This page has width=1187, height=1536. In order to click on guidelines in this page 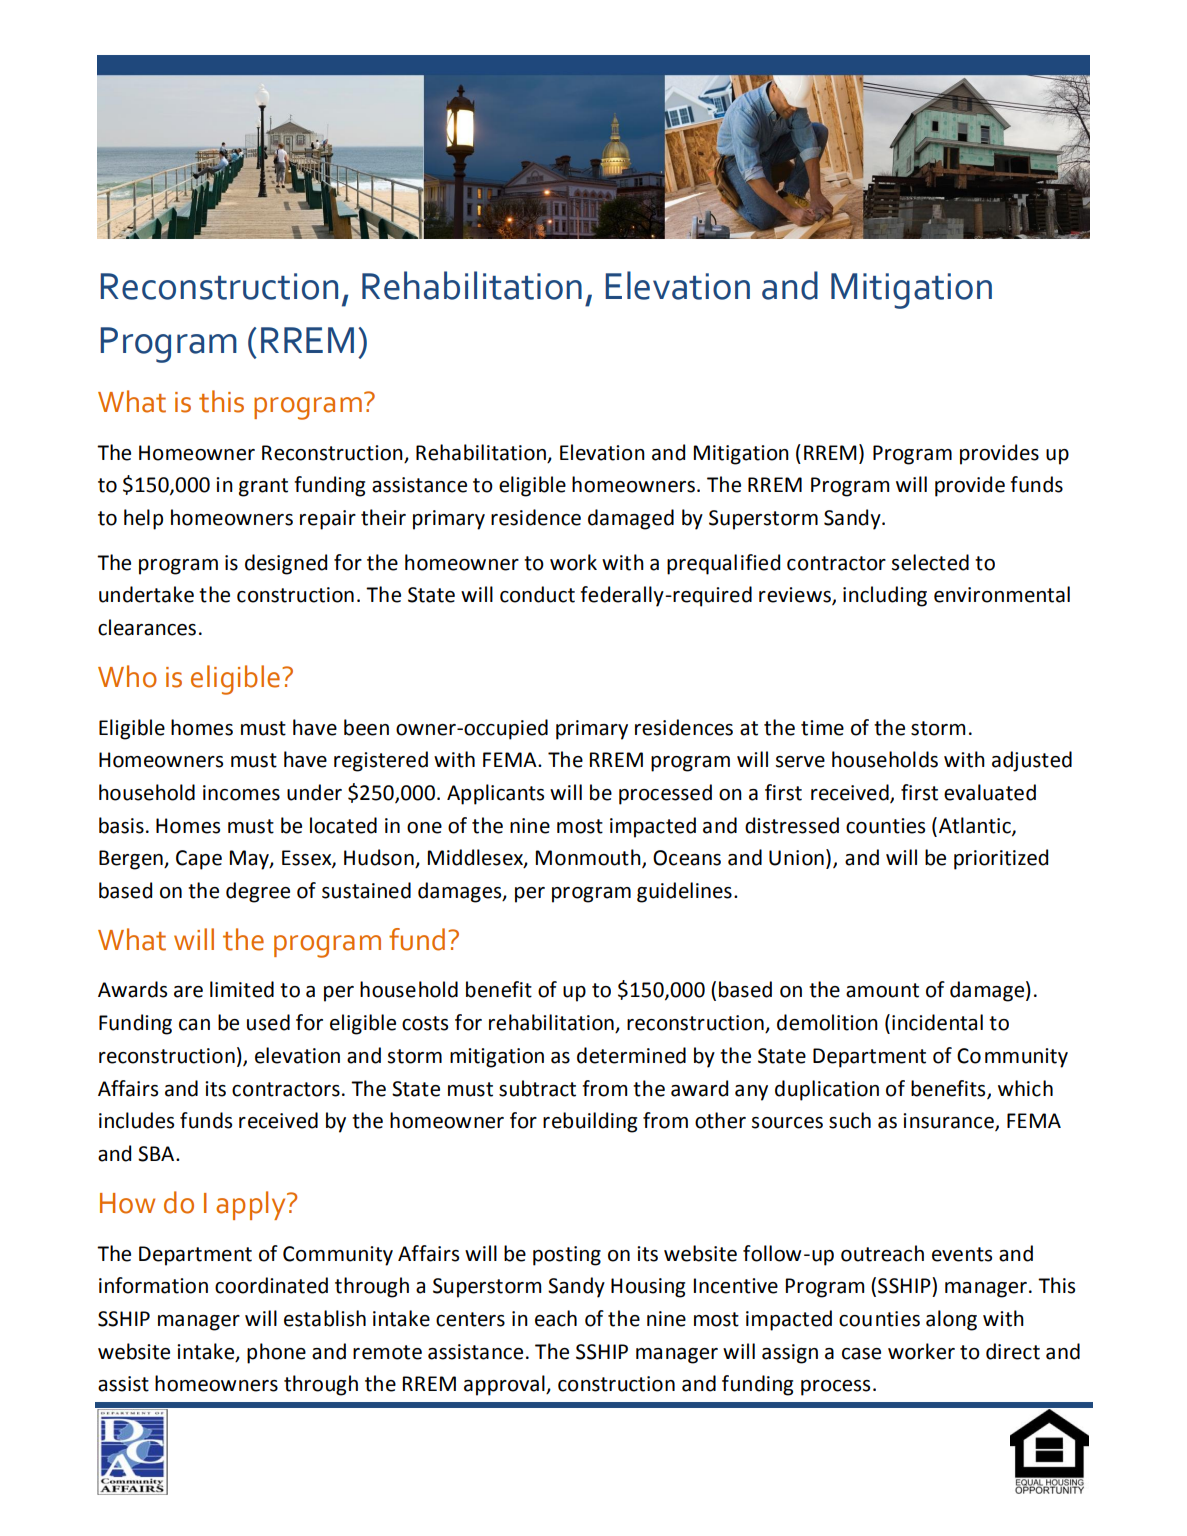, I will do `click(684, 892)`.
